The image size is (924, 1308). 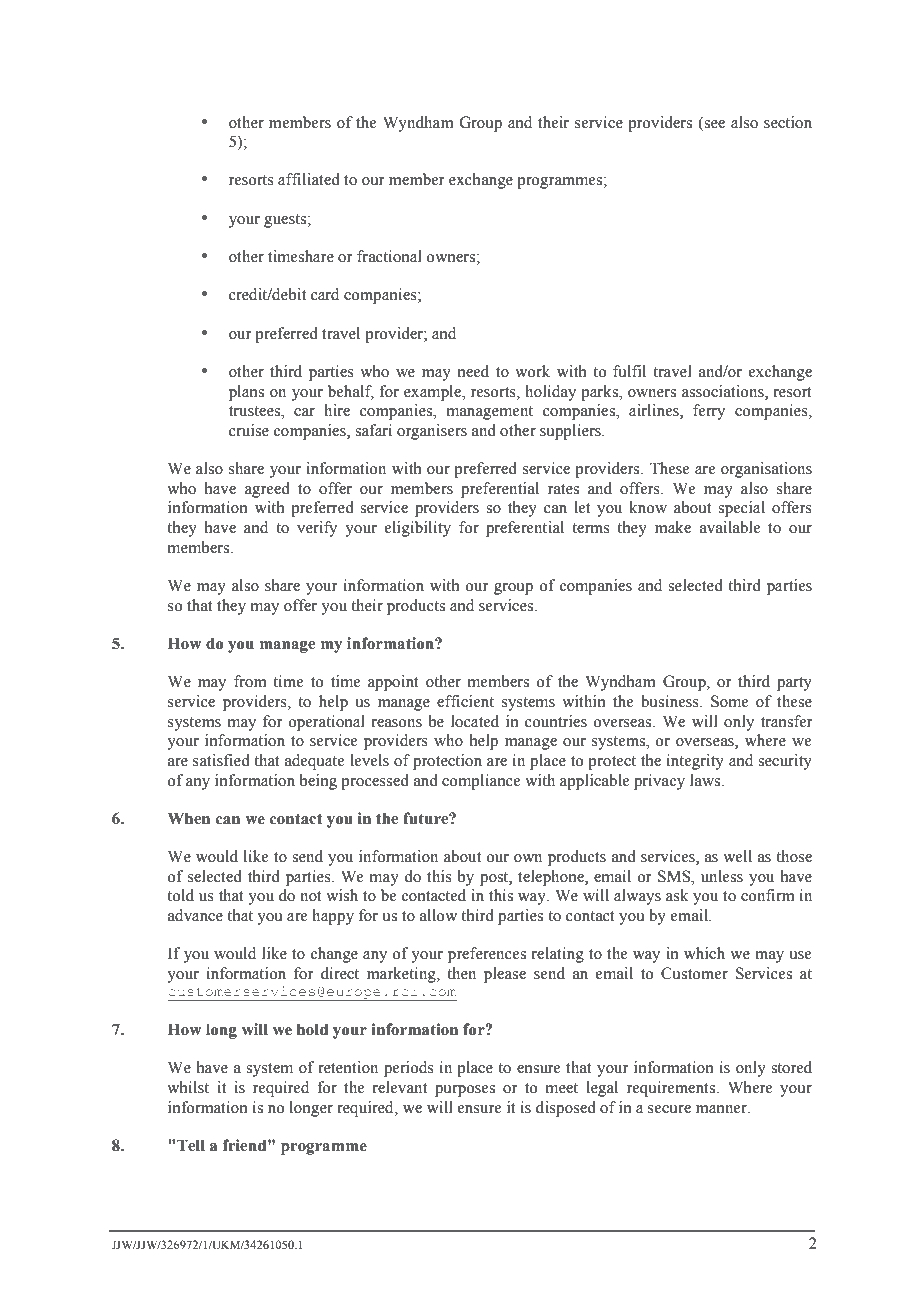 I want to click on plans, so click(x=246, y=393).
